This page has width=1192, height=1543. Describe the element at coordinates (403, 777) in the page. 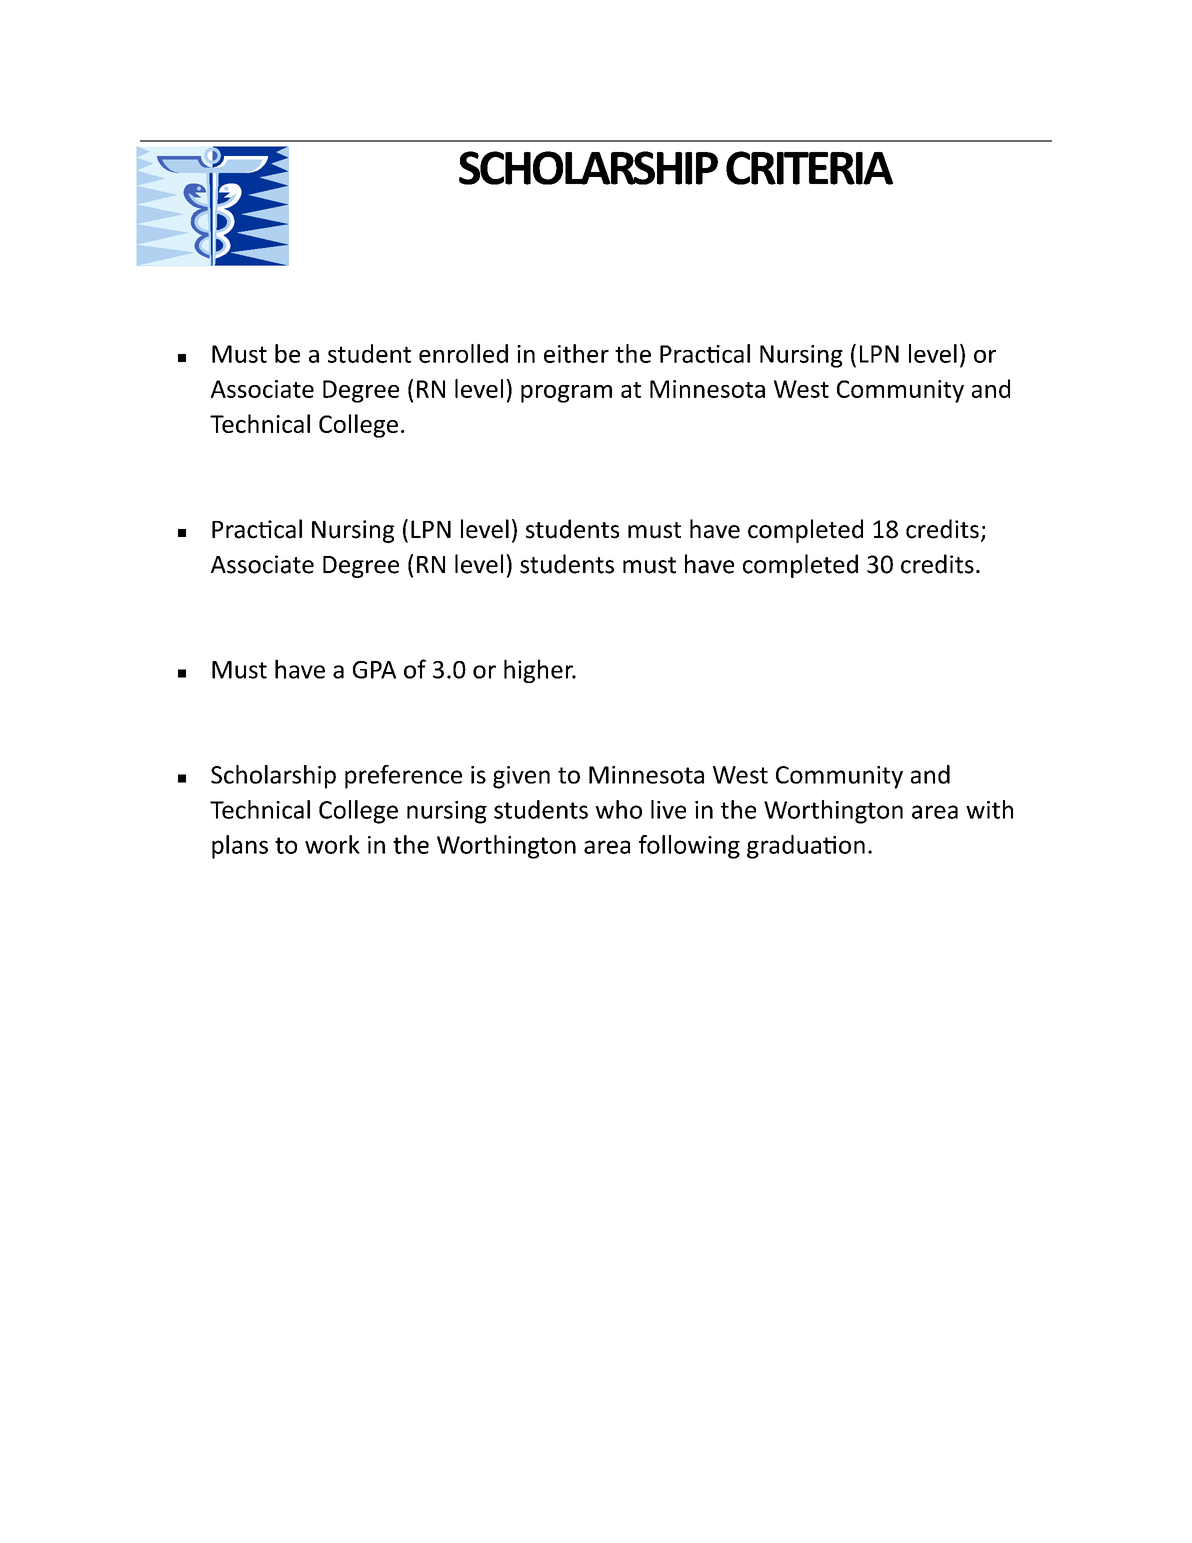

I see `preference` at that location.
